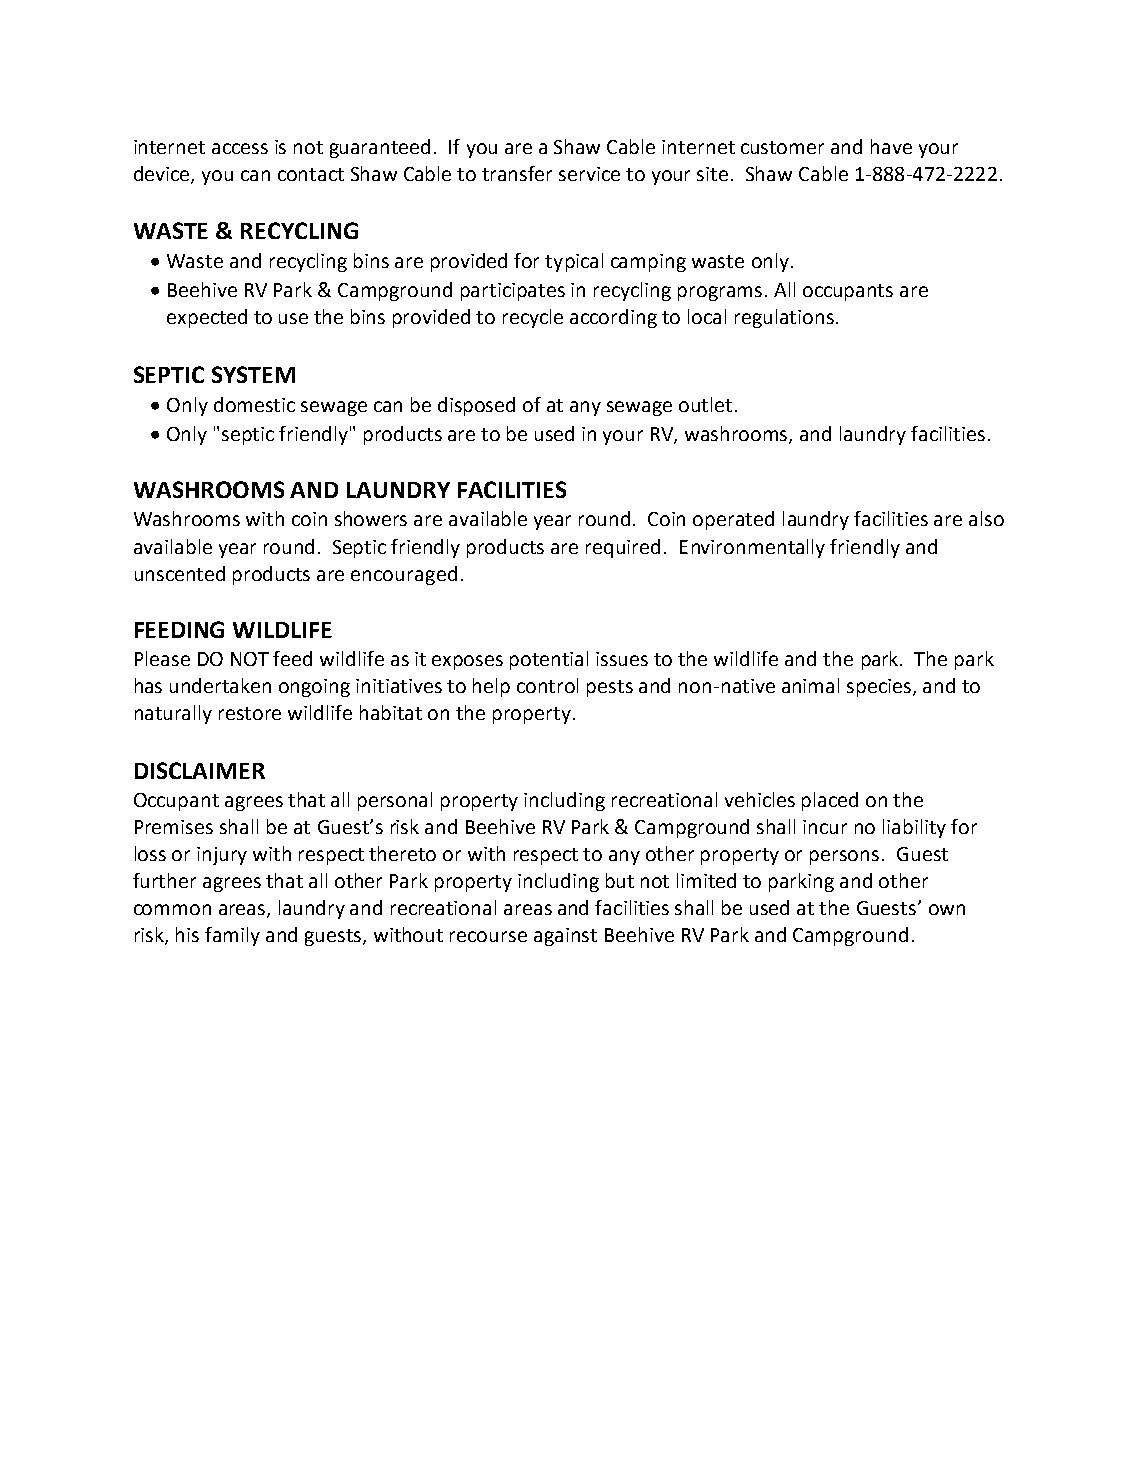 The width and height of the screenshot is (1131, 1464). I want to click on family, so click(232, 936).
